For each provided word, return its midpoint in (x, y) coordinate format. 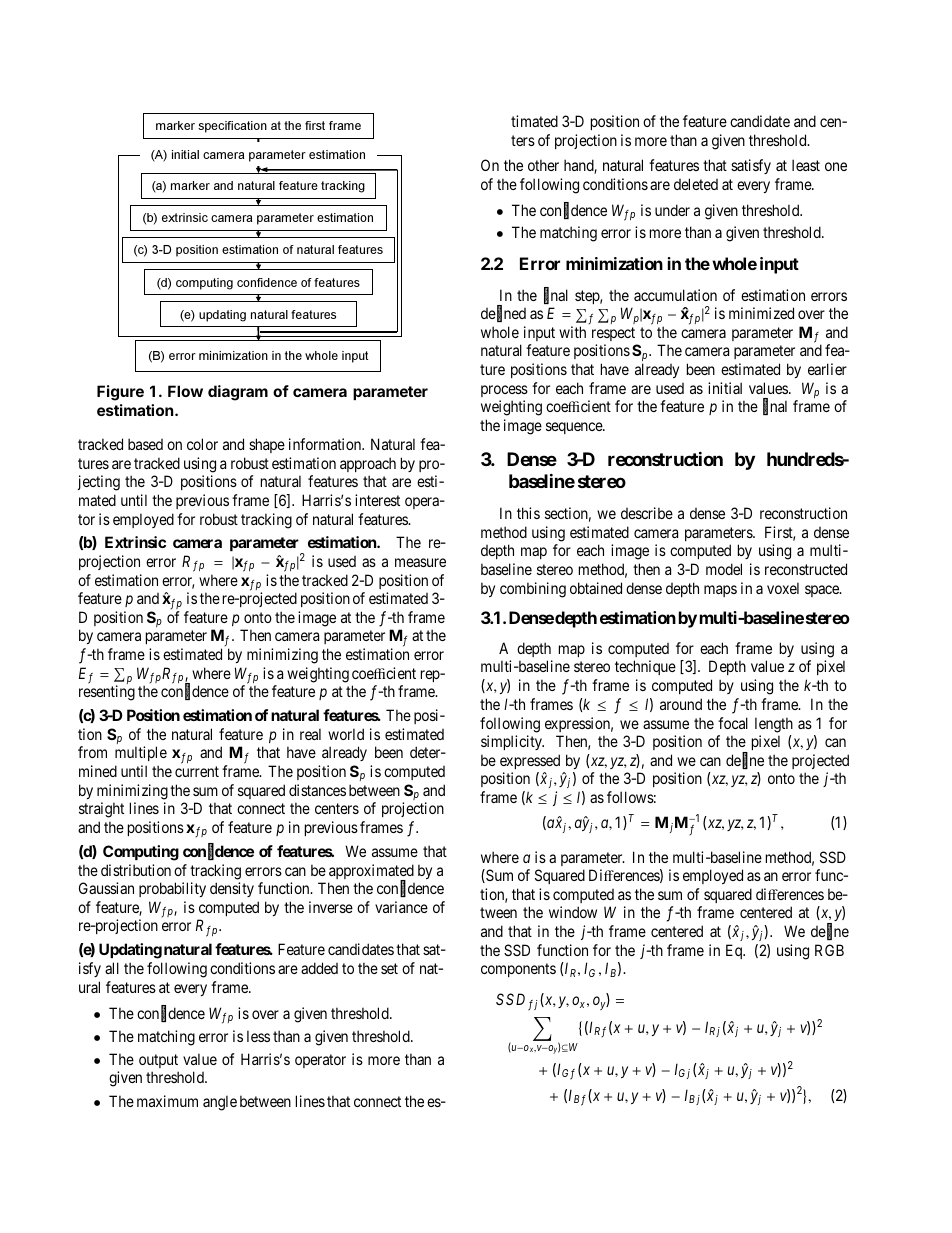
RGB (829, 950)
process (504, 391)
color (202, 444)
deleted (696, 184)
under (672, 210)
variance (401, 907)
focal (733, 723)
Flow (185, 391)
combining (533, 590)
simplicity (512, 742)
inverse (331, 907)
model (724, 569)
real (310, 734)
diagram (238, 393)
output (158, 1061)
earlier (827, 369)
